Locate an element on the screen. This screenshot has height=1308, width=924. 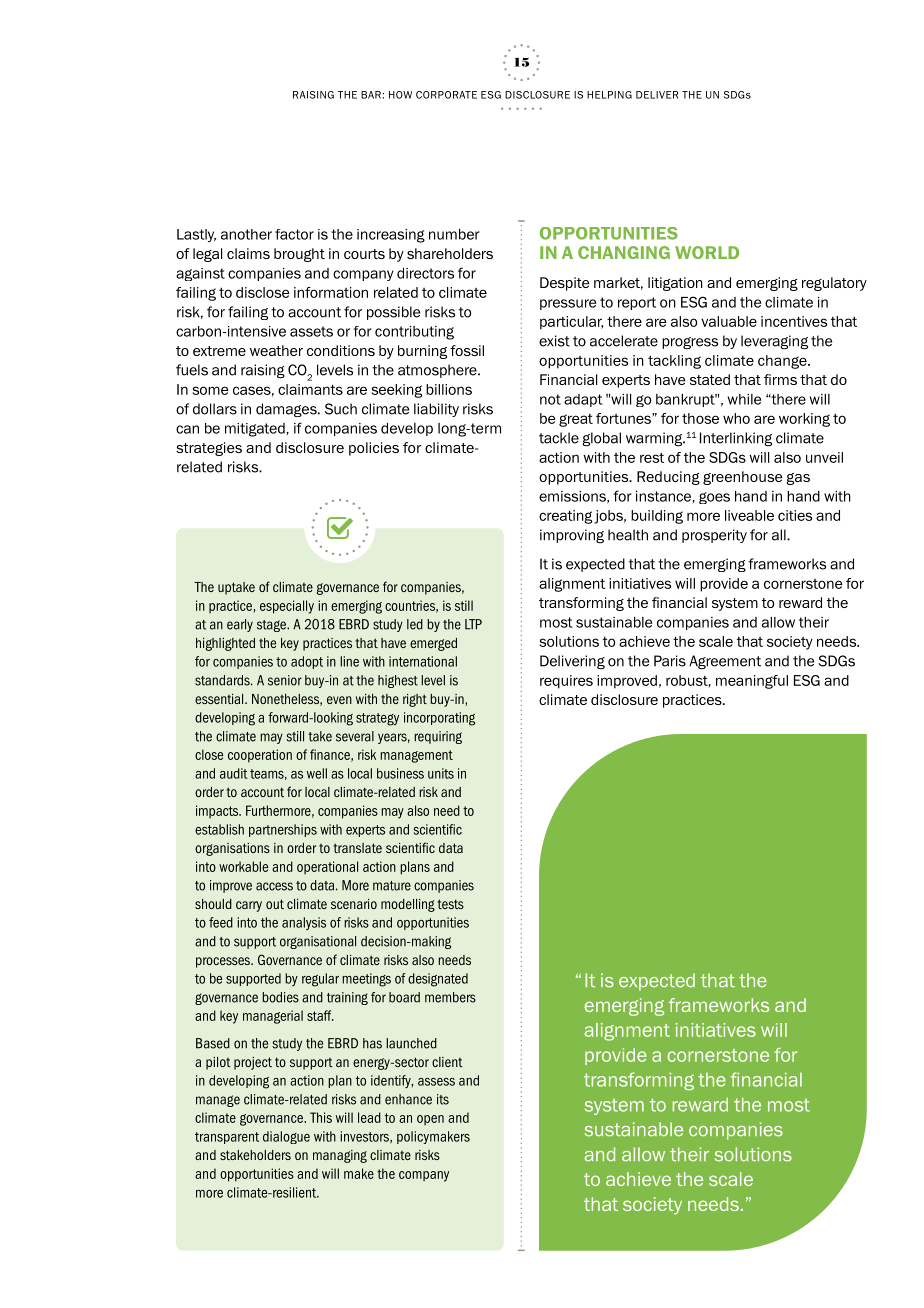
access is located at coordinates (274, 886).
